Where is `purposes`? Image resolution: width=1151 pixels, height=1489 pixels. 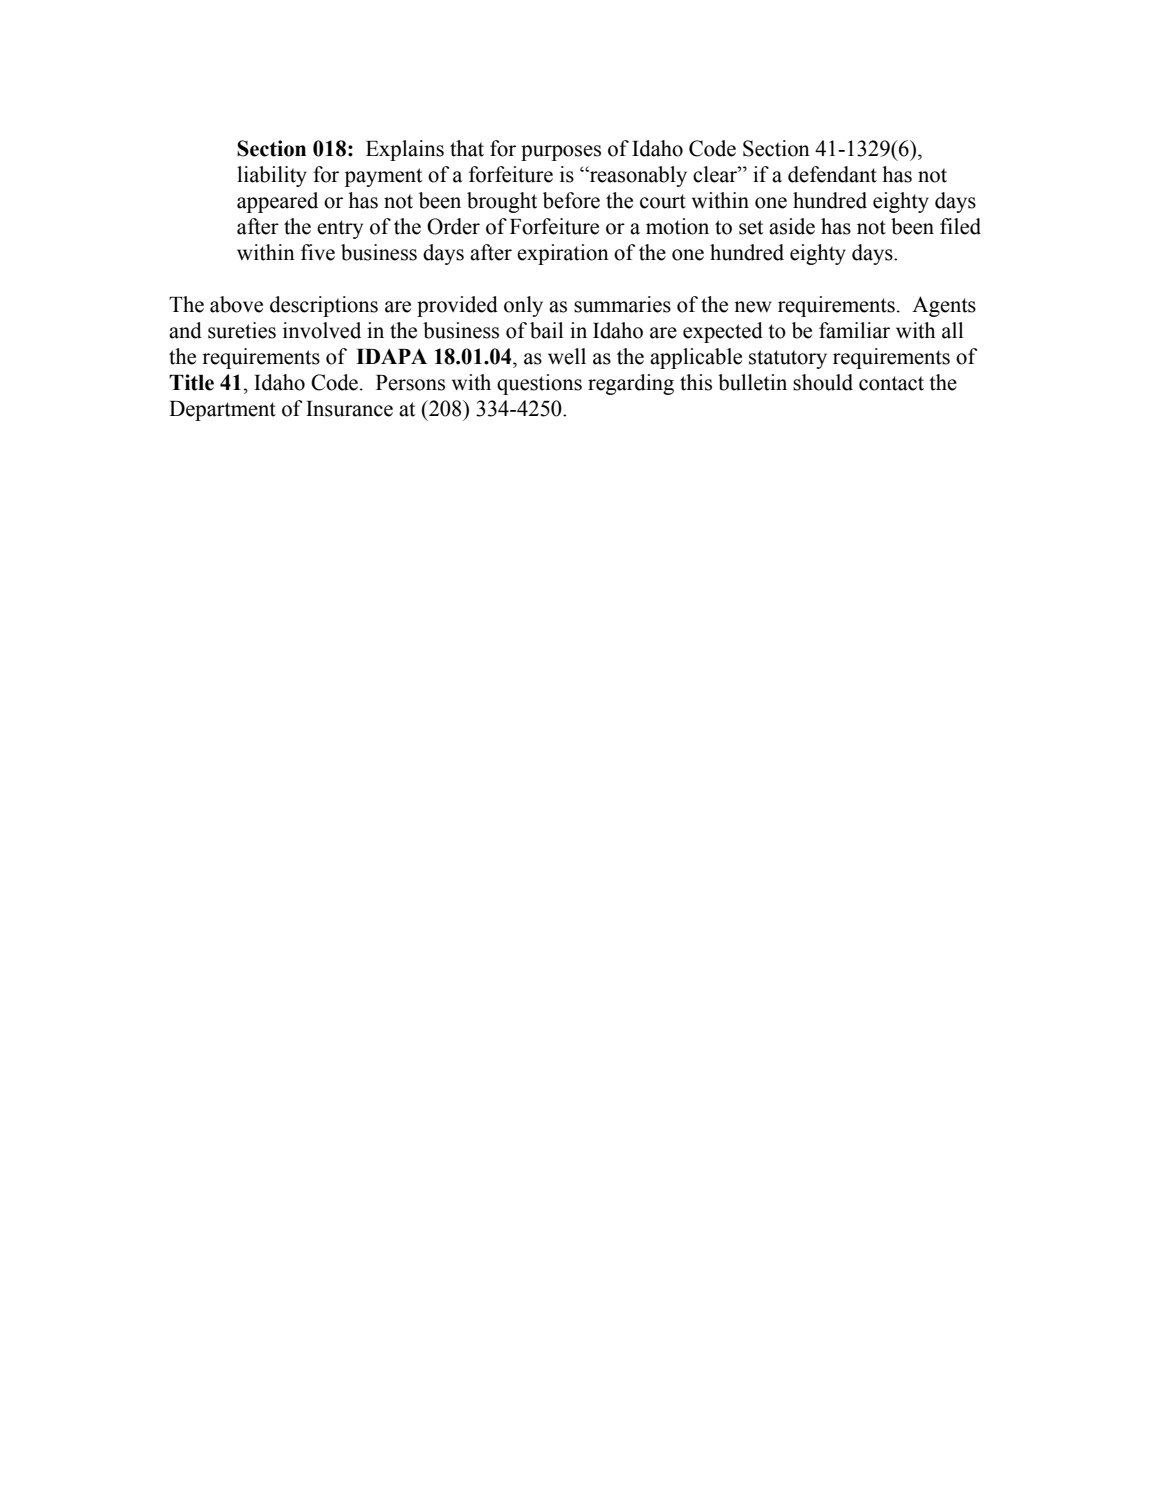
purposes is located at coordinates (561, 153).
